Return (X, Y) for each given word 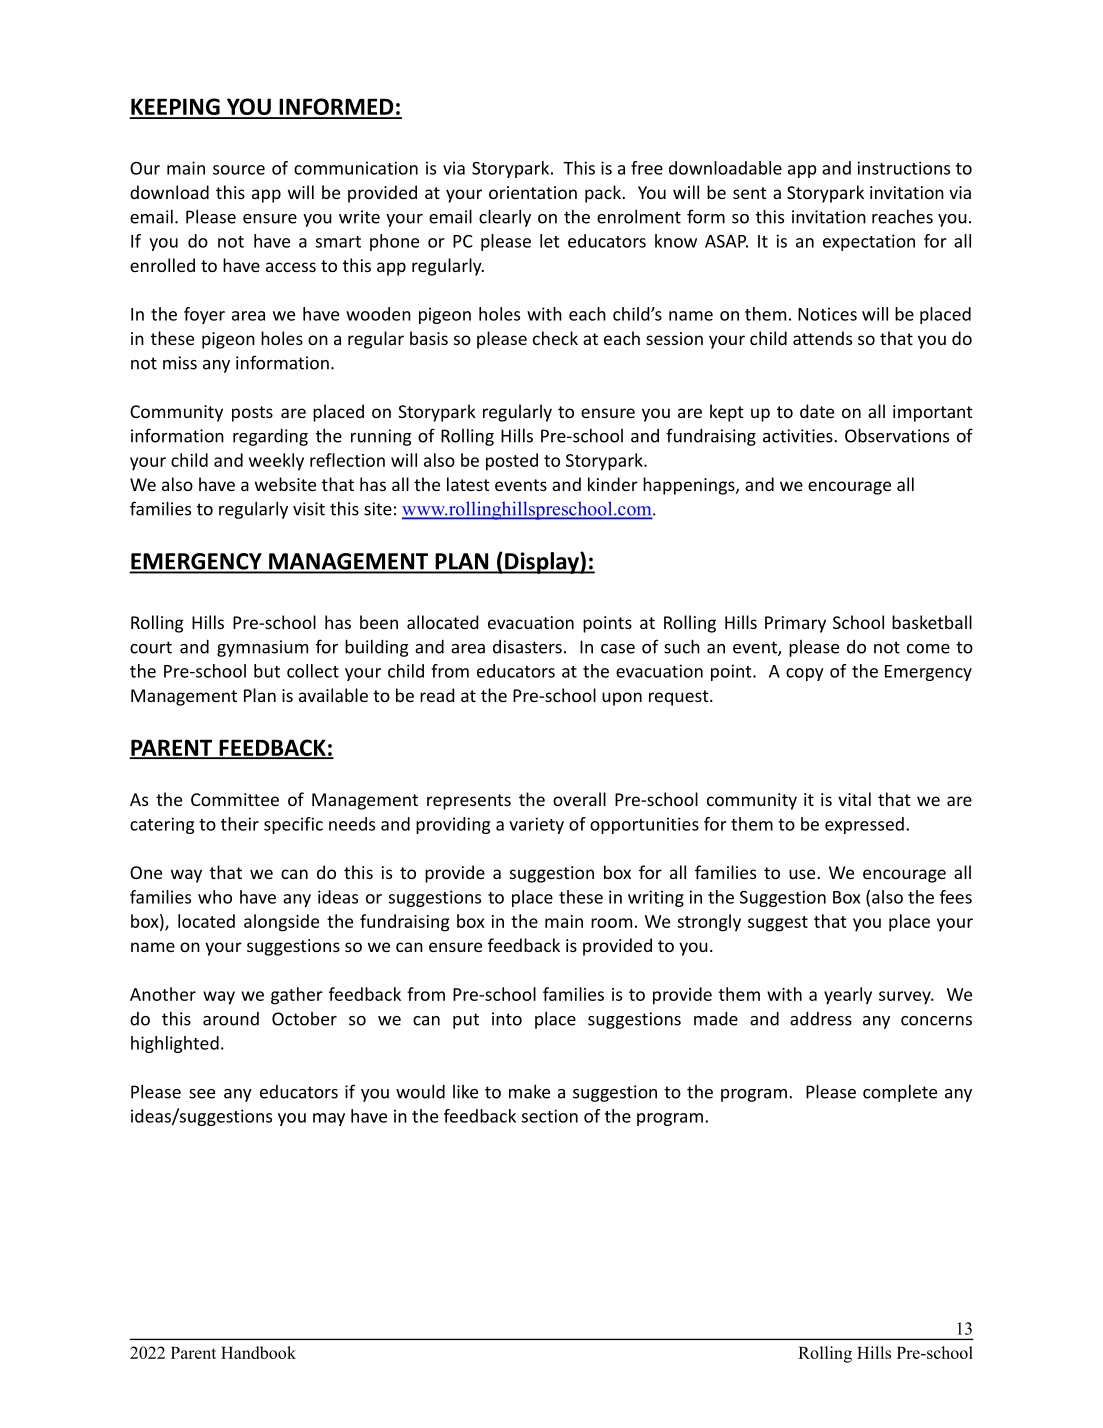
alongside (281, 923)
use (803, 874)
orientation (533, 192)
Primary (795, 624)
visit (309, 509)
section (550, 1116)
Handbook (258, 1352)
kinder (613, 484)
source (239, 170)
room (611, 923)
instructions (904, 168)
